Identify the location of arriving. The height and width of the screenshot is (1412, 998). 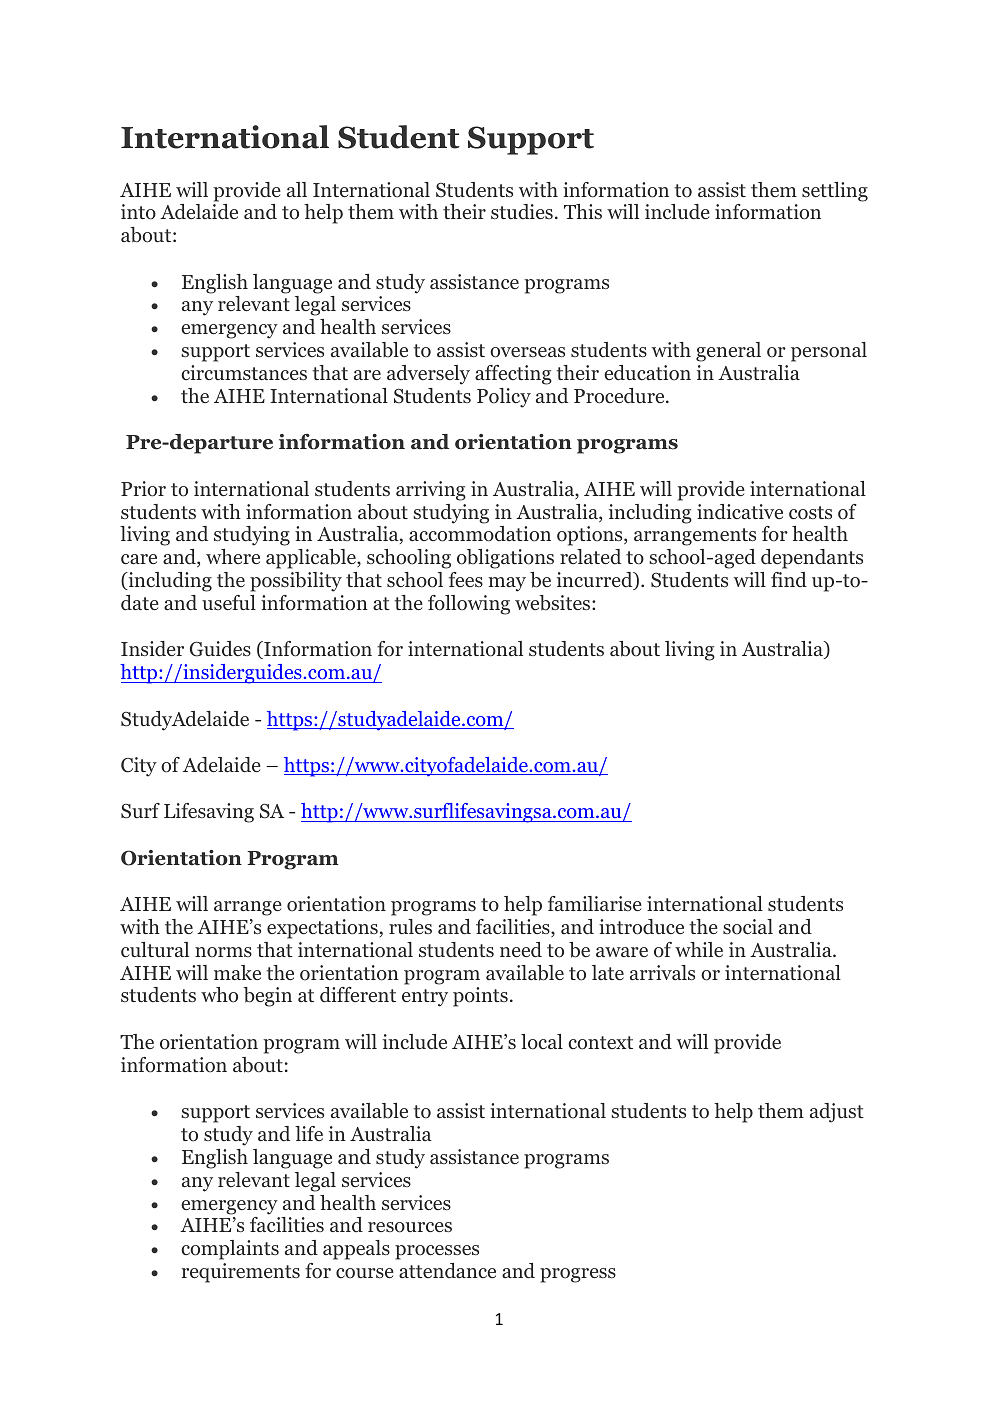
(431, 491).
